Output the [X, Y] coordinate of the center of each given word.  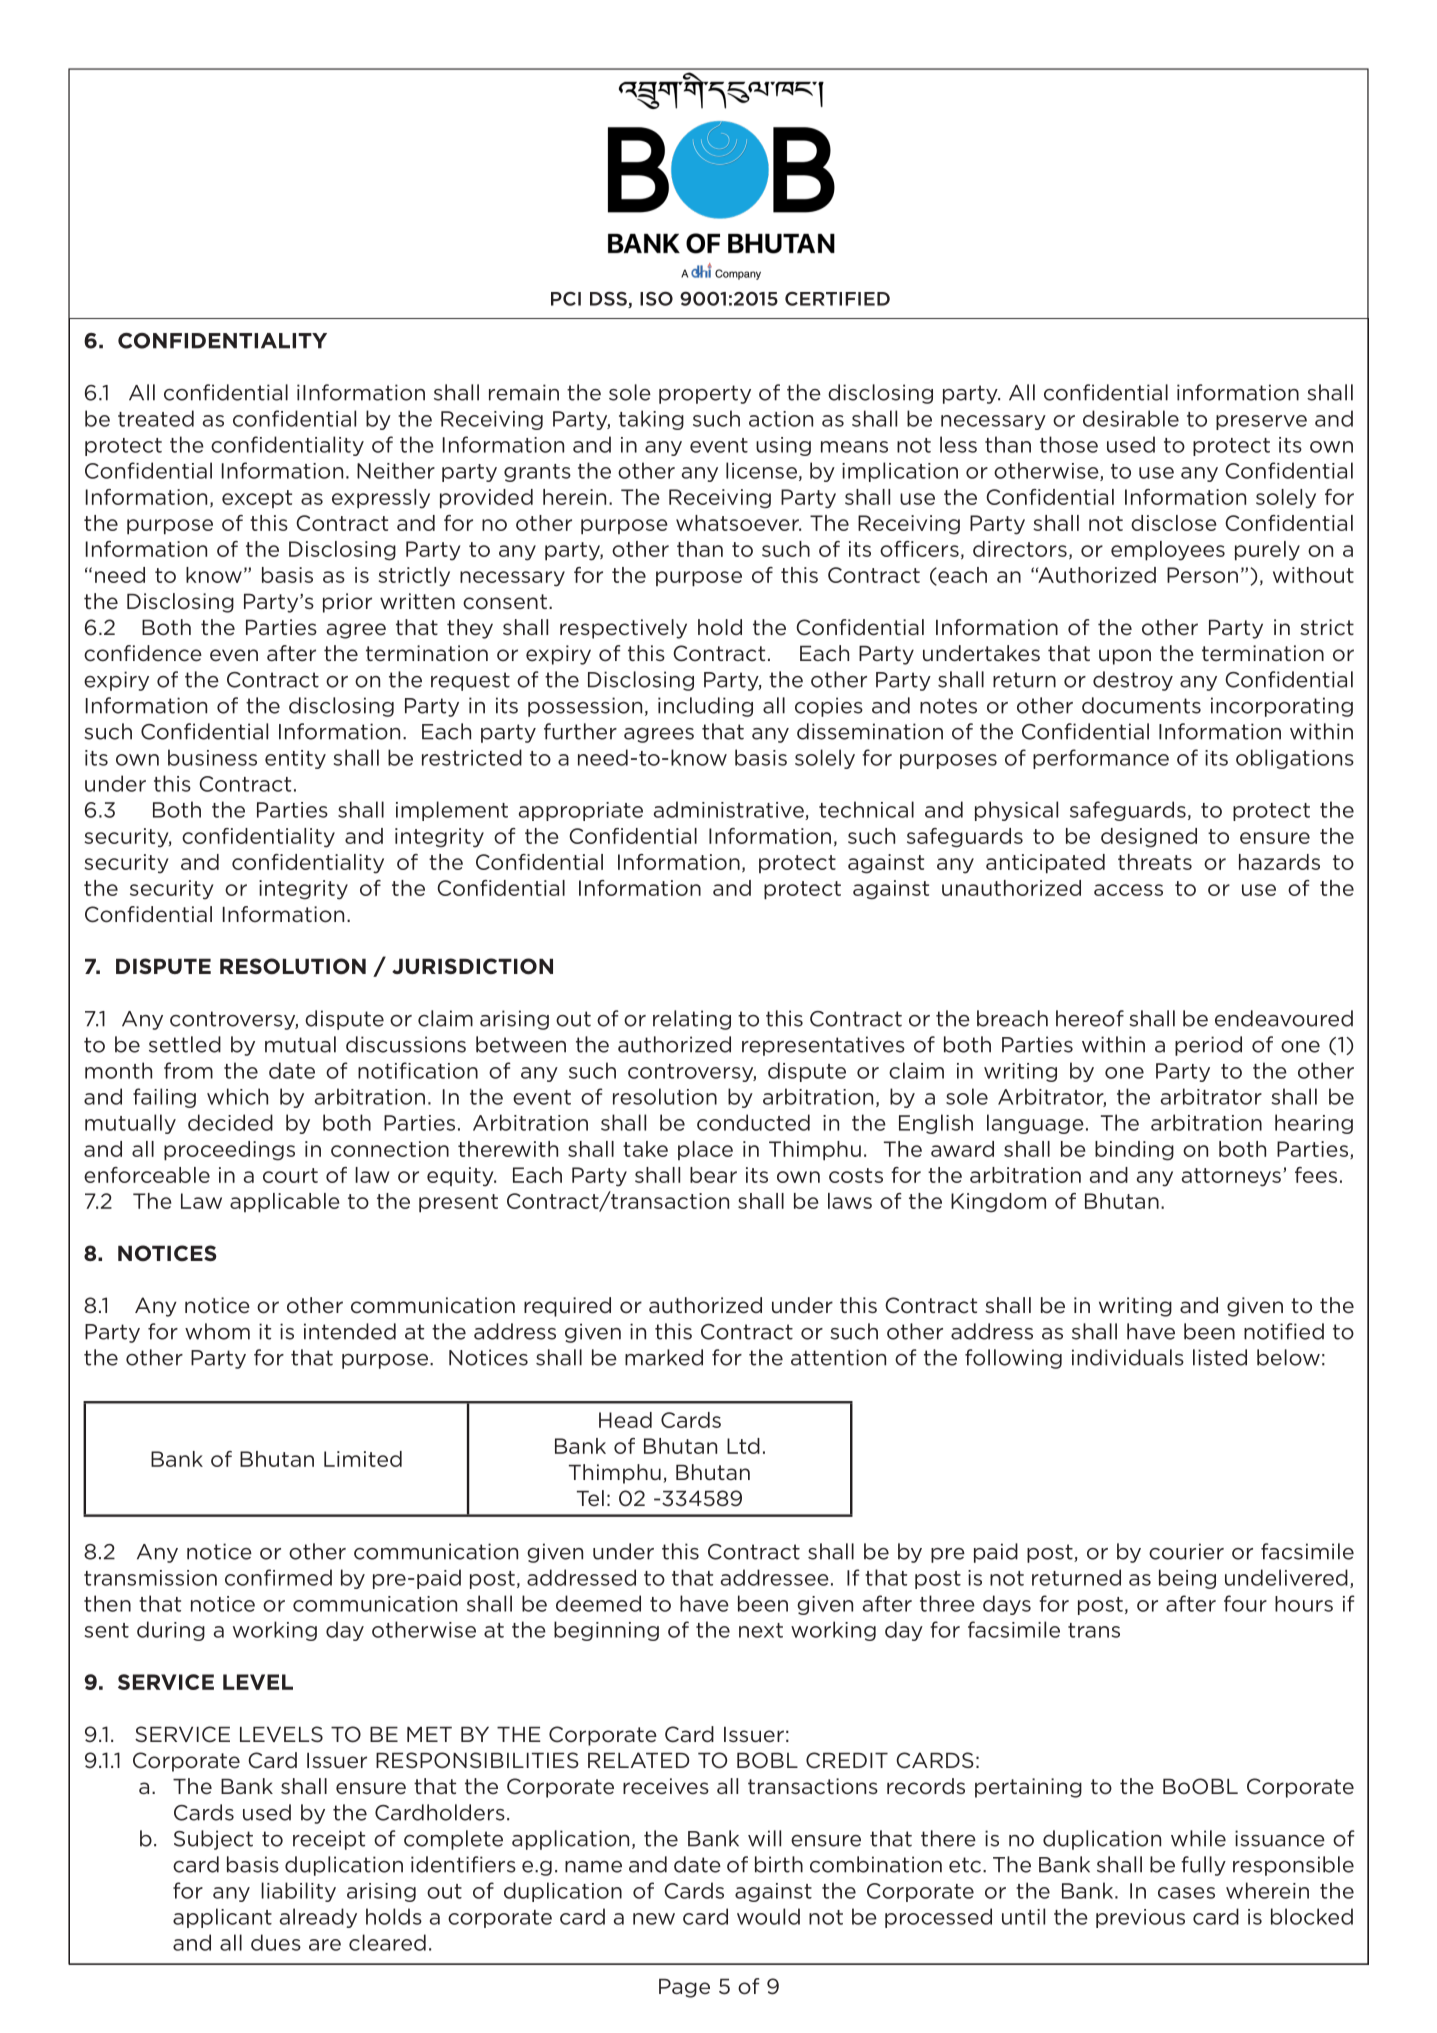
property [705, 394]
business [212, 757]
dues [276, 1942]
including [705, 707]
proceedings [229, 1151]
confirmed [278, 1577]
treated [156, 418]
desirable [1131, 418]
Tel [590, 1498]
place [705, 1150]
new [654, 1919]
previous [1140, 1918]
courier [1186, 1551]
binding [1134, 1151]
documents [1141, 705]
